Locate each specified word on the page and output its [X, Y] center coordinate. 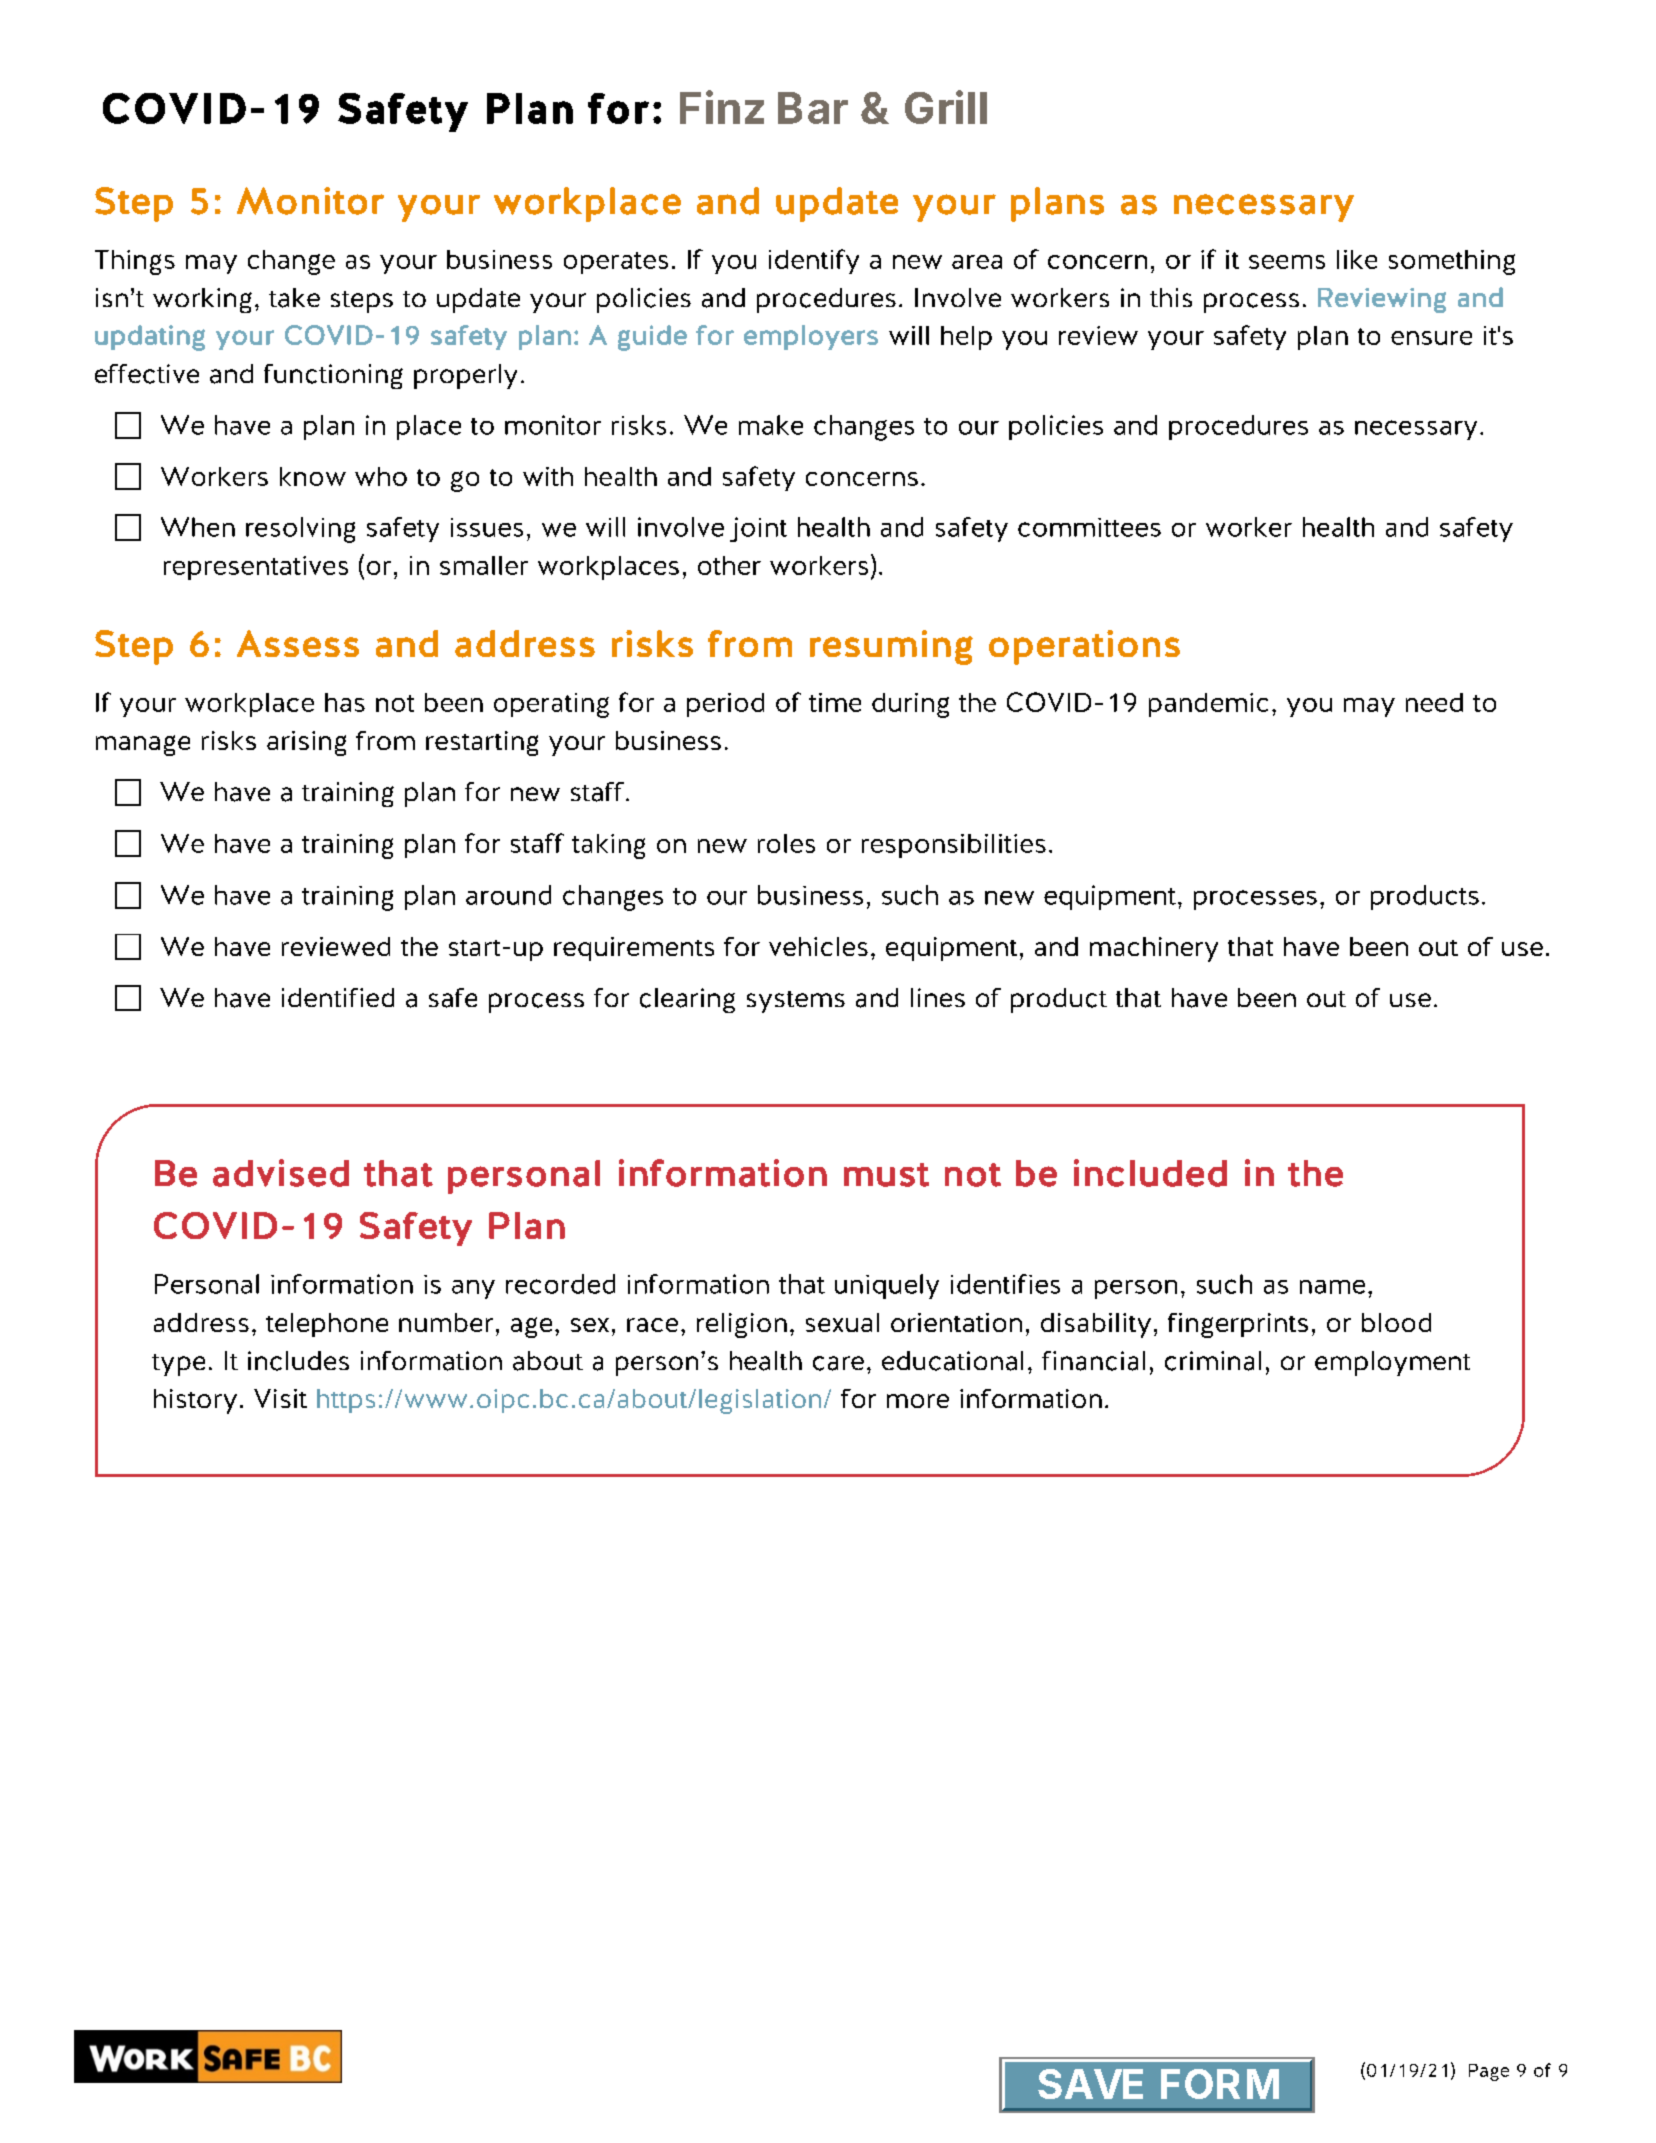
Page [1489, 2072]
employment [1392, 1363]
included [1150, 1173]
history [195, 1401]
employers [811, 337]
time [835, 702]
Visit [280, 1398]
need [1434, 702]
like [1357, 259]
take [294, 298]
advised [281, 1173]
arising [306, 743]
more [918, 1401]
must [886, 1175]
